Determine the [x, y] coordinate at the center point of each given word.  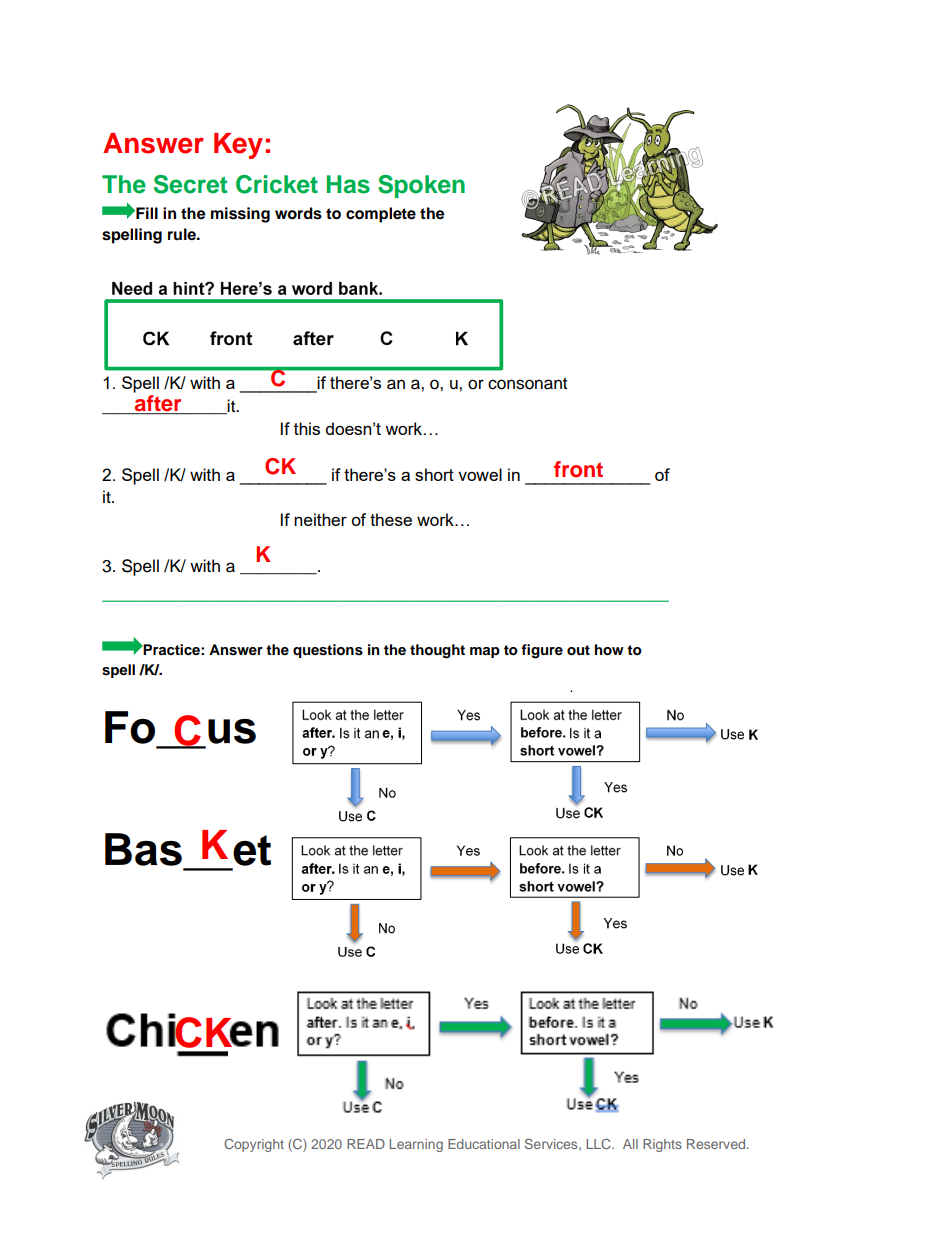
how [609, 650]
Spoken [421, 186]
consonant [527, 383]
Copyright [254, 1145]
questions [328, 651]
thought [437, 651]
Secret [191, 184]
